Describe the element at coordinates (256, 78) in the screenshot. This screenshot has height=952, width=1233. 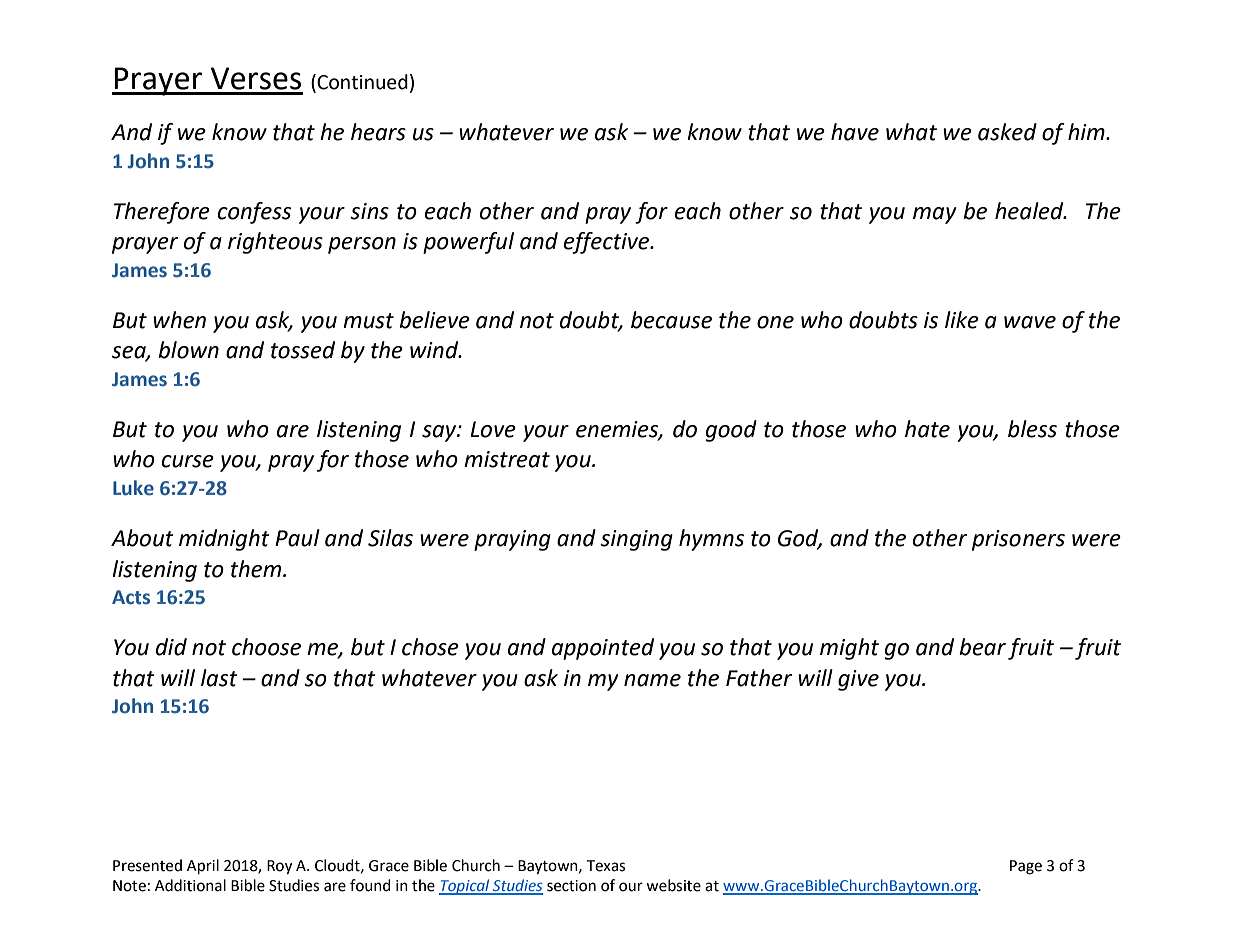
I see `Verses` at that location.
